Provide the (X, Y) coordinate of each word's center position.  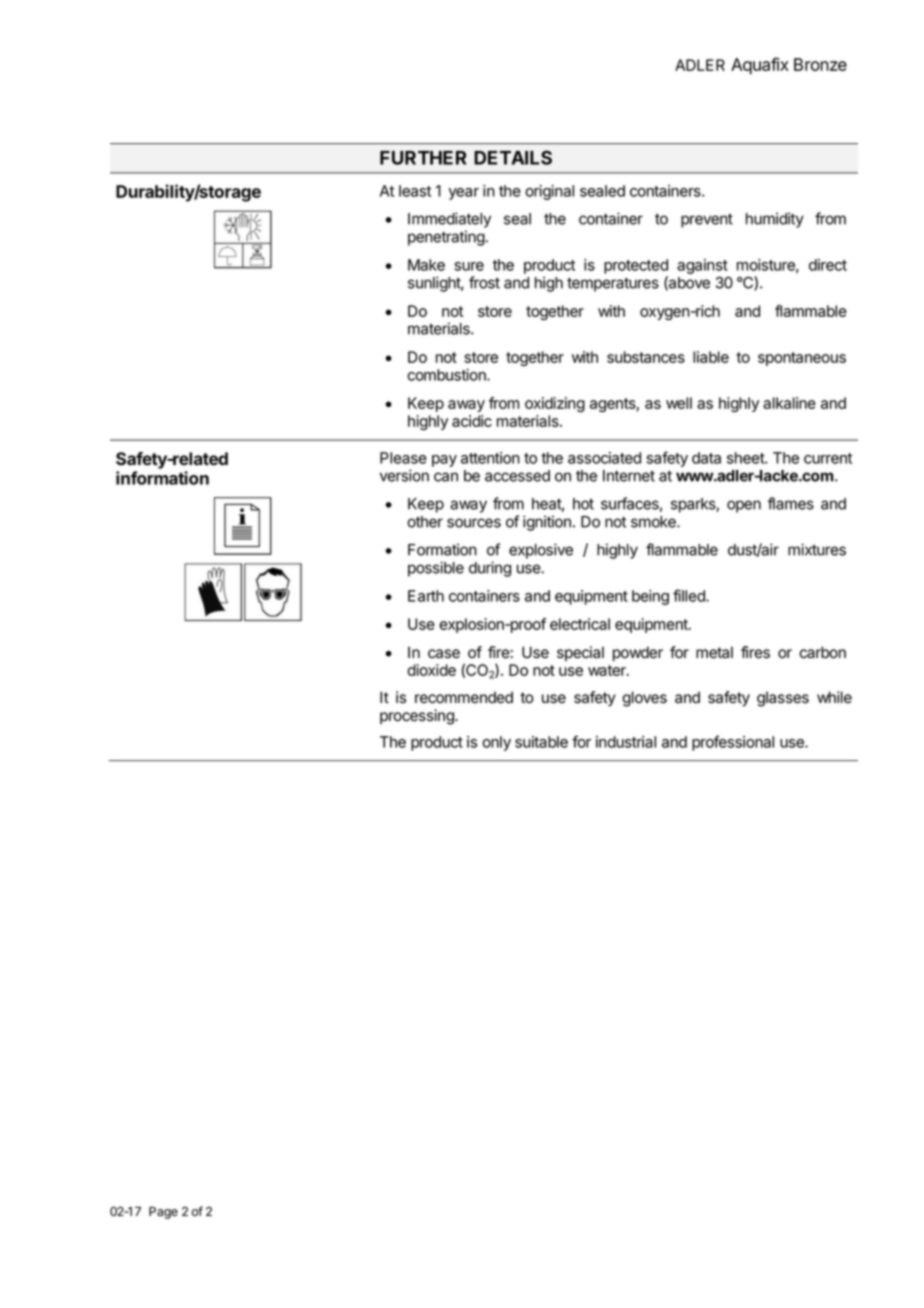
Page (163, 1213)
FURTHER (423, 158)
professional (733, 743)
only (496, 743)
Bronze (820, 64)
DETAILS (513, 157)
